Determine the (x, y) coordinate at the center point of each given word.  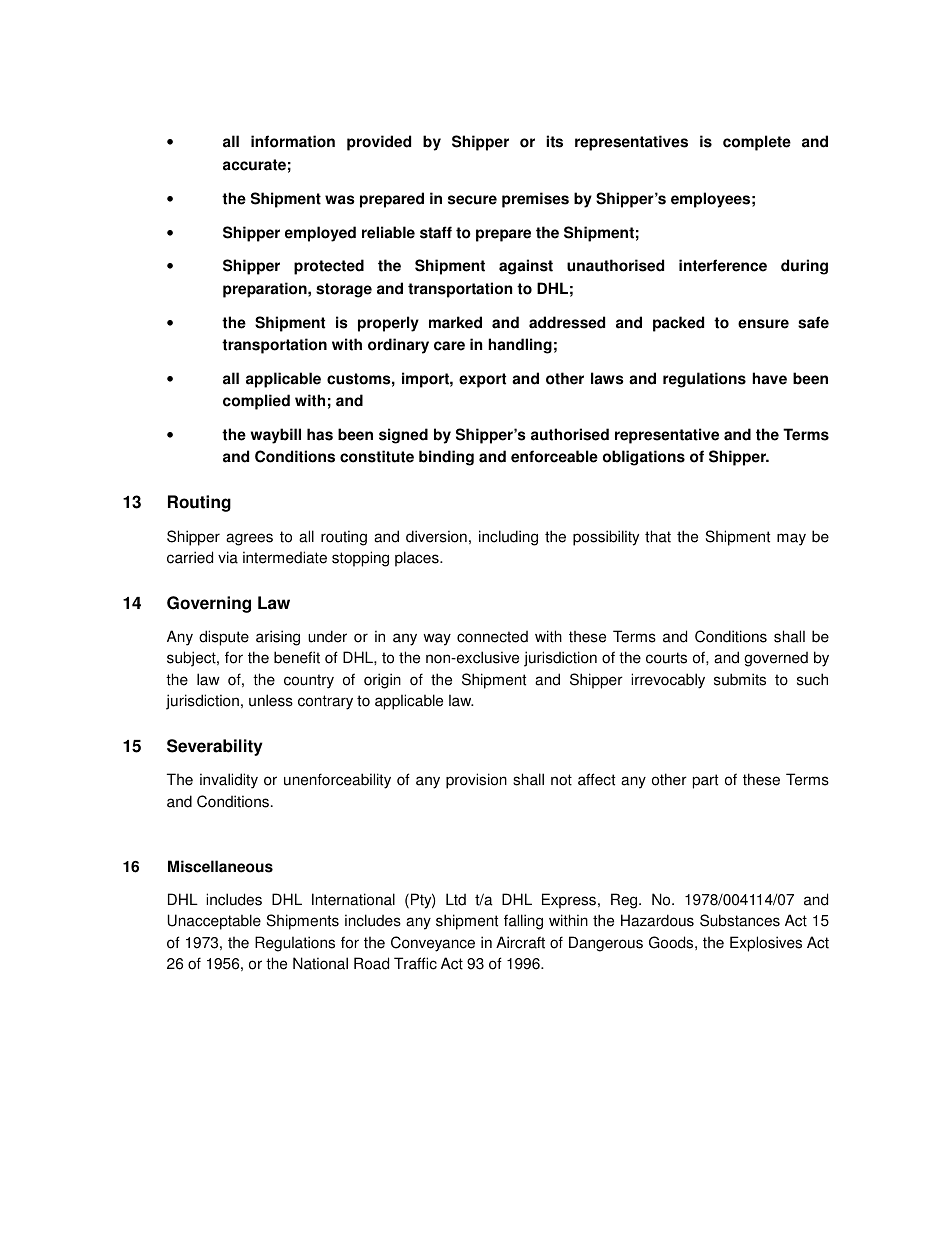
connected (492, 636)
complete (757, 143)
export (482, 380)
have (769, 378)
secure (472, 200)
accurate (254, 165)
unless (271, 700)
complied (256, 402)
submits (740, 679)
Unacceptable (214, 922)
